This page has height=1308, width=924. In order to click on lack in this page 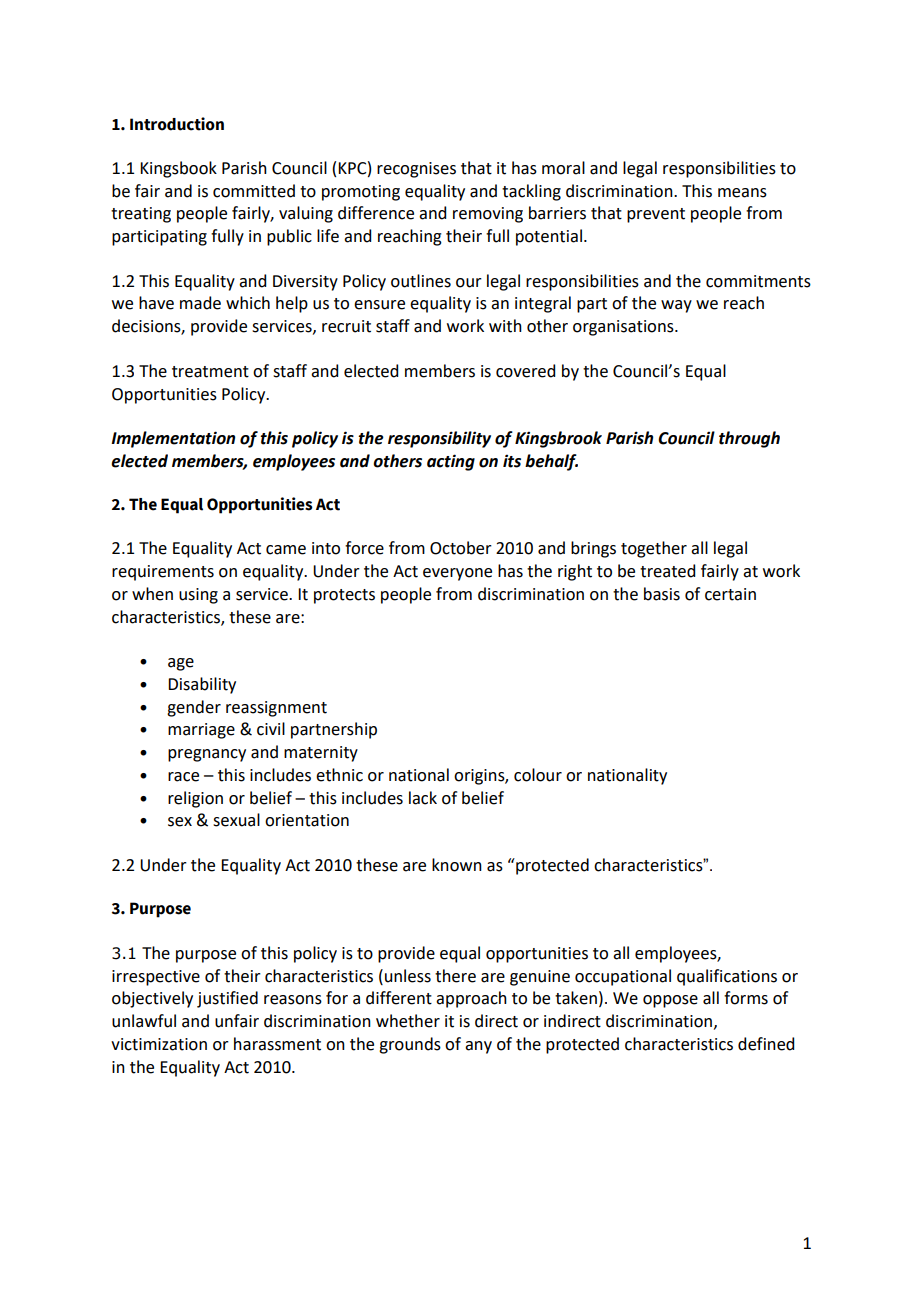, I will do `click(423, 798)`.
